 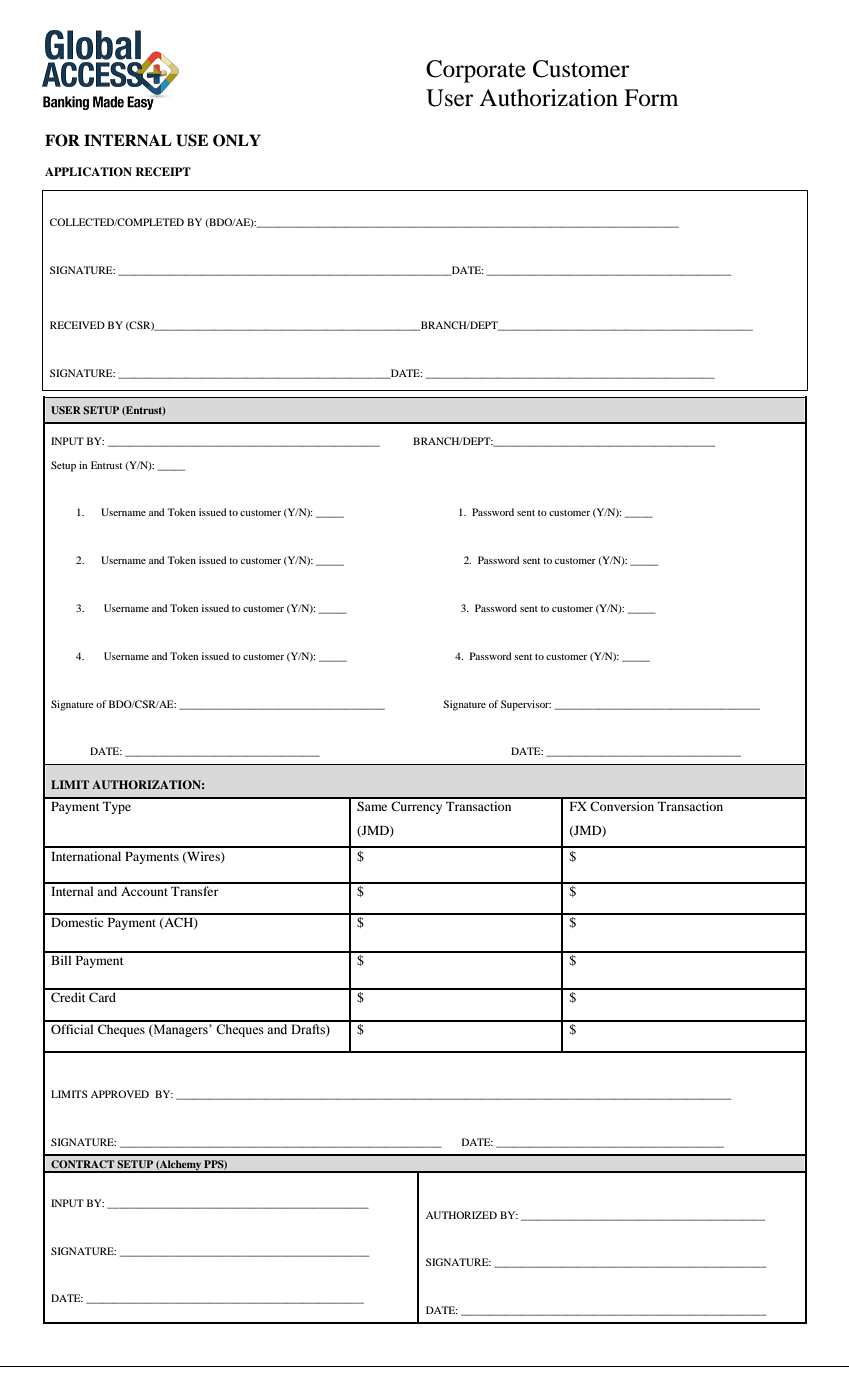 I want to click on Corporate, so click(x=476, y=71).
